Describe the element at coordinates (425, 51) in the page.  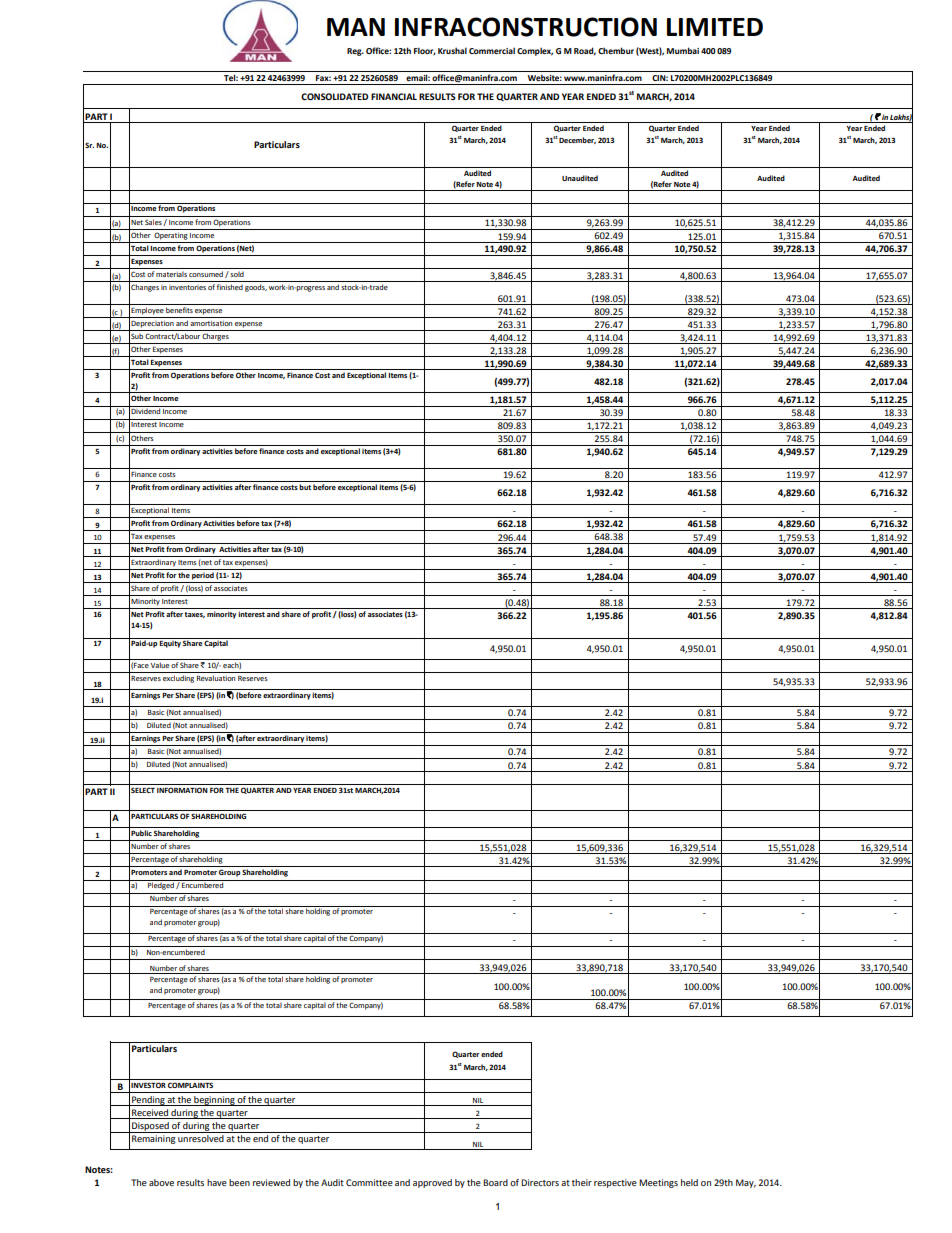
I see `Floor` at that location.
